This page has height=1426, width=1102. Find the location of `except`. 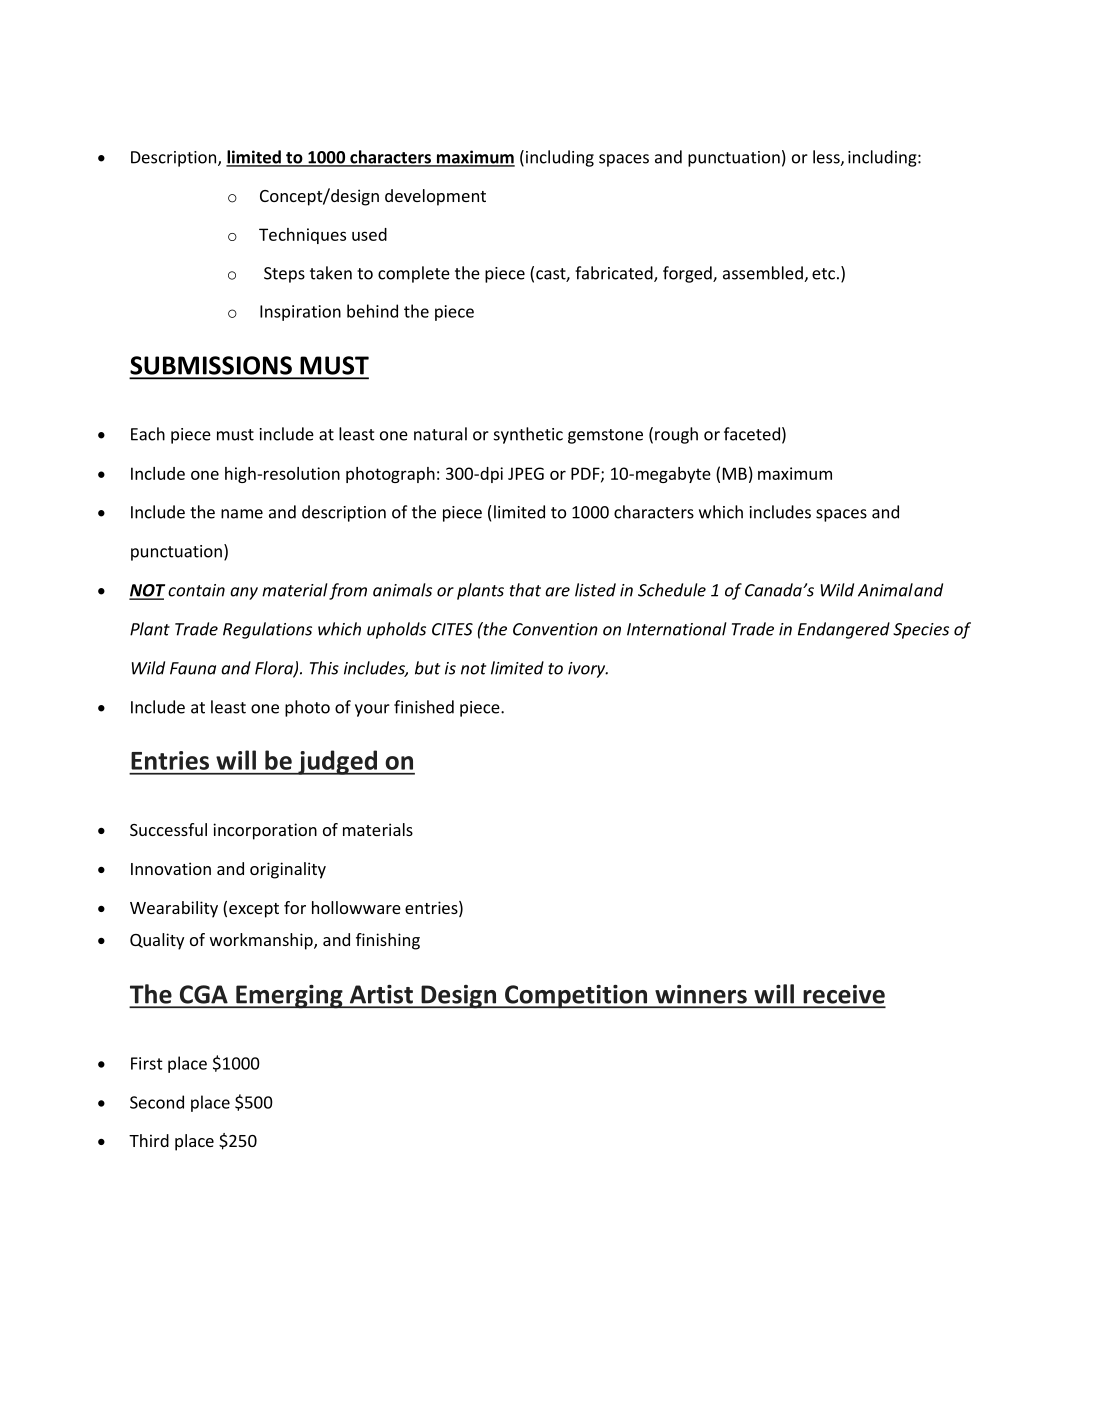

except is located at coordinates (254, 910).
